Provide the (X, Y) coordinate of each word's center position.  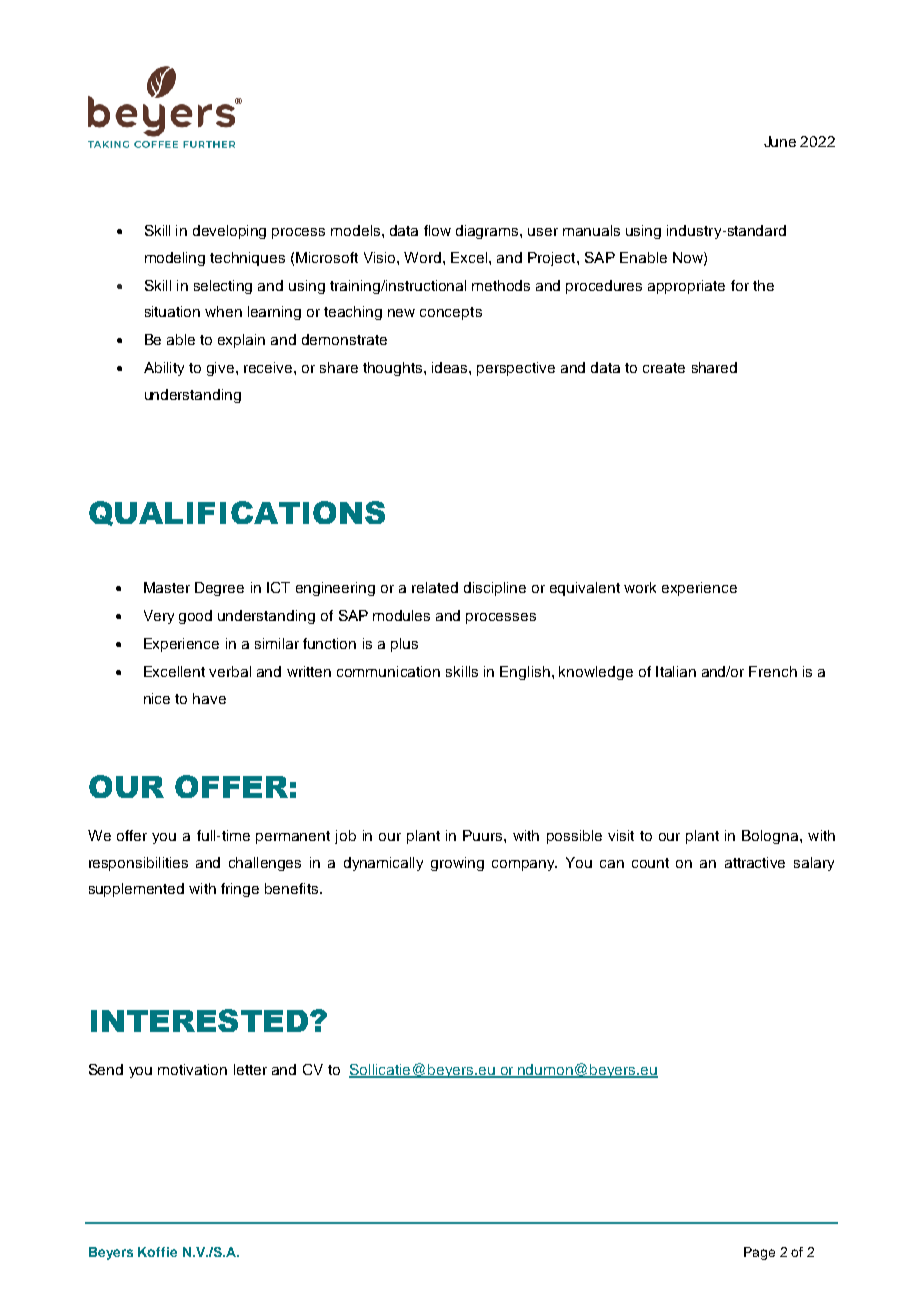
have (209, 698)
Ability (164, 369)
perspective (516, 369)
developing (229, 232)
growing (457, 864)
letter (250, 1069)
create (664, 368)
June (780, 141)
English (525, 673)
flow (437, 230)
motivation (192, 1069)
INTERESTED (199, 1020)
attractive (755, 862)
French (773, 671)
